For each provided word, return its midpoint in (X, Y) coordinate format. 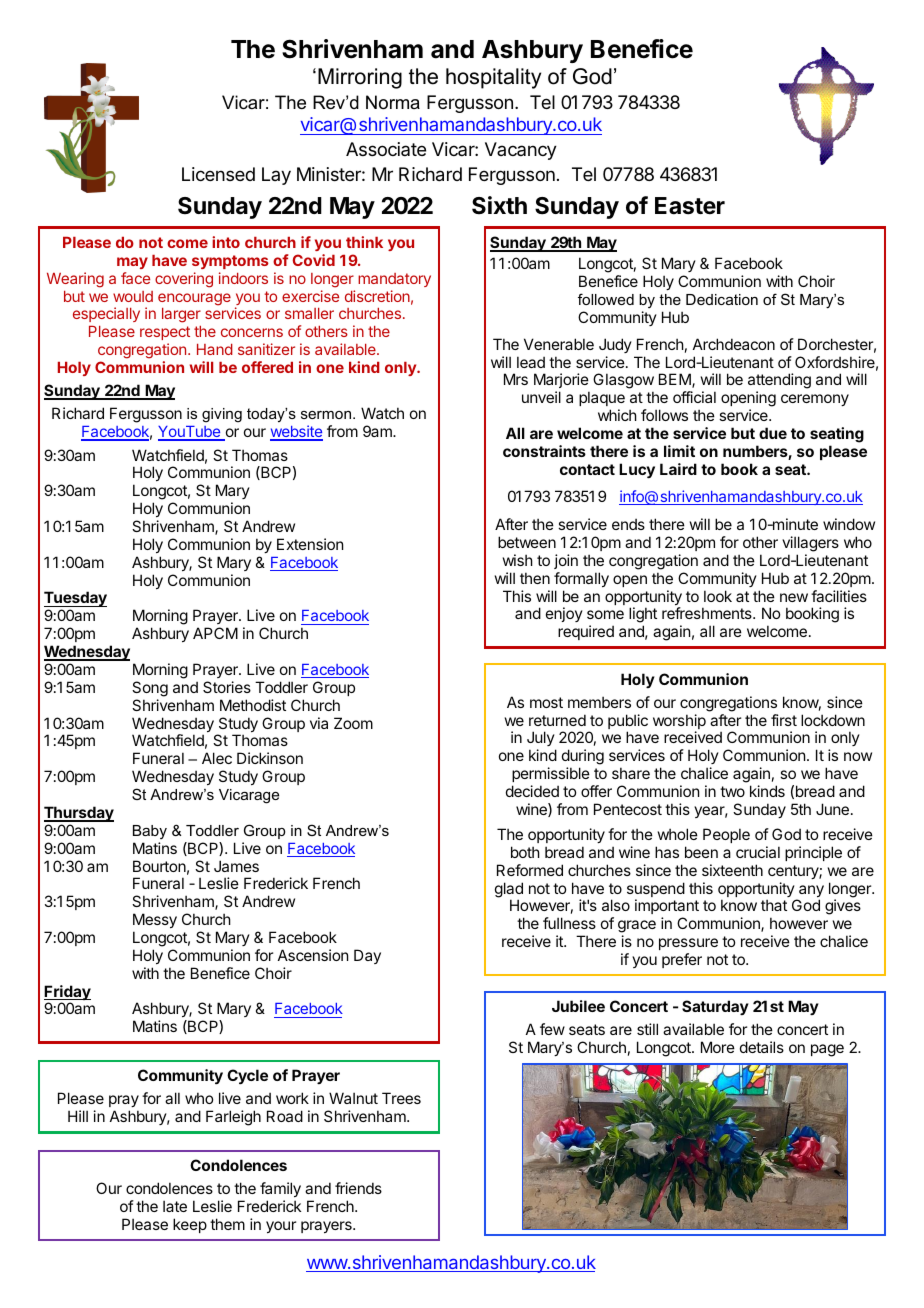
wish (518, 560)
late (175, 1206)
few (552, 1029)
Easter (690, 206)
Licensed (218, 174)
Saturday (715, 1007)
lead (531, 362)
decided (532, 791)
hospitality (493, 78)
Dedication (722, 299)
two (732, 791)
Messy (155, 920)
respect (165, 333)
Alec (217, 758)
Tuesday (75, 600)
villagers (810, 544)
